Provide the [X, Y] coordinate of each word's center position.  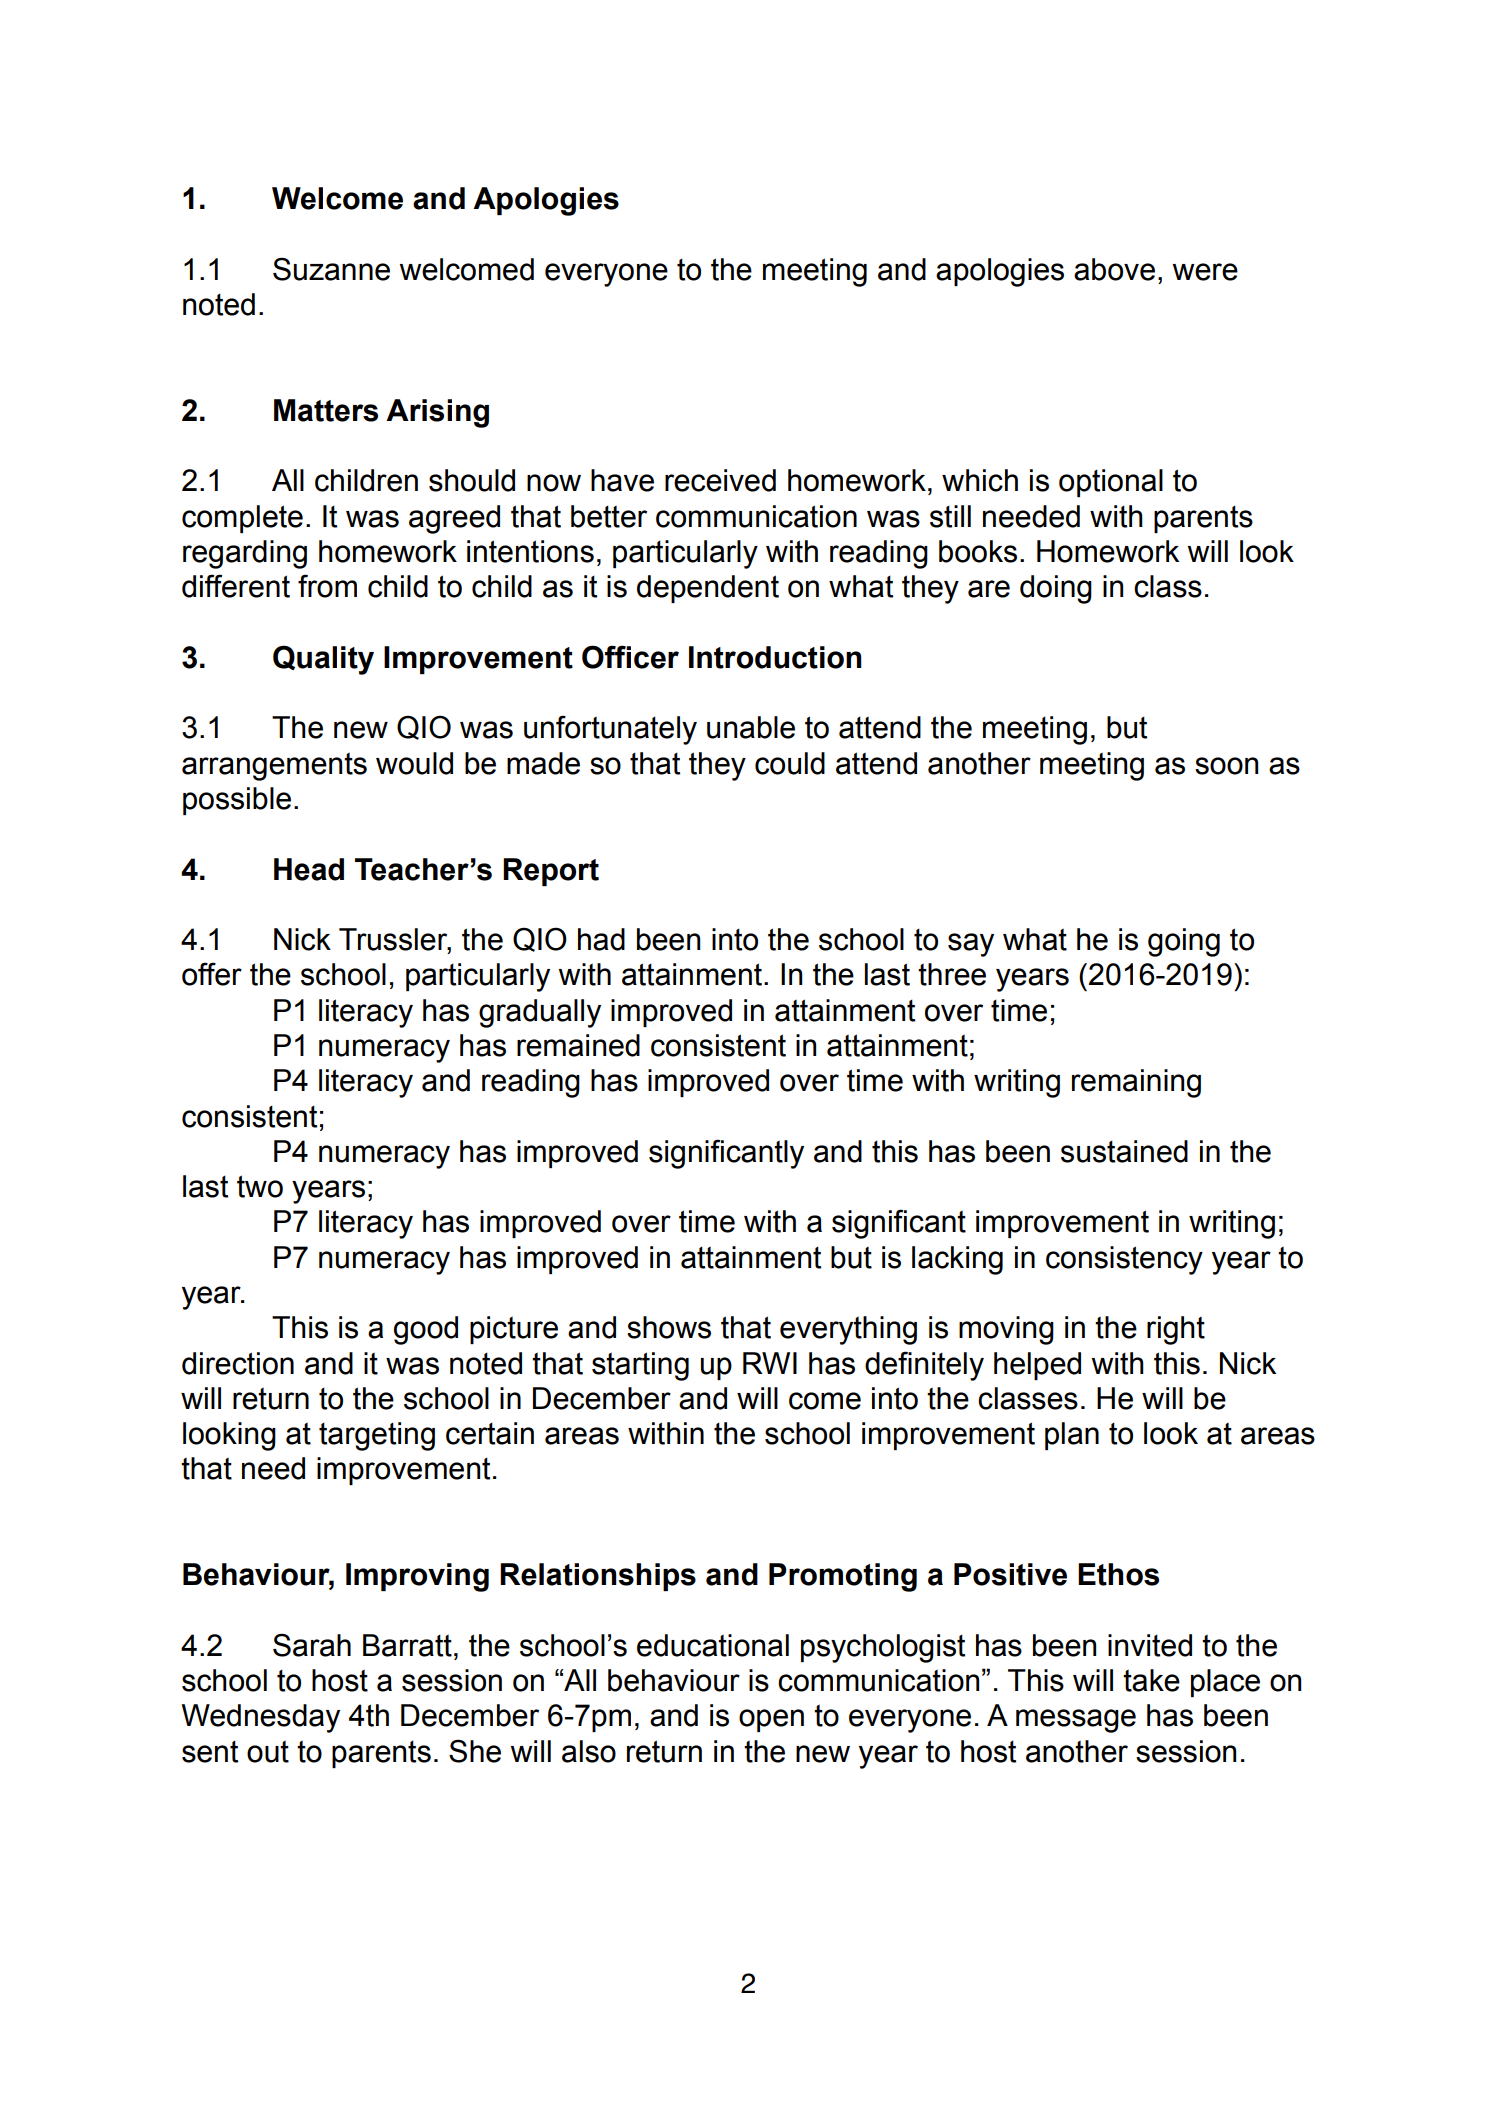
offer [212, 974]
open [771, 1720]
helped [1037, 1366]
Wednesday [260, 1718]
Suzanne [331, 269]
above [1114, 269]
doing [1056, 589]
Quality [323, 660]
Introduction [775, 657]
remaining [1136, 1083]
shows [669, 1327]
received [720, 480]
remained [578, 1045]
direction [238, 1363]
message [1076, 1721]
